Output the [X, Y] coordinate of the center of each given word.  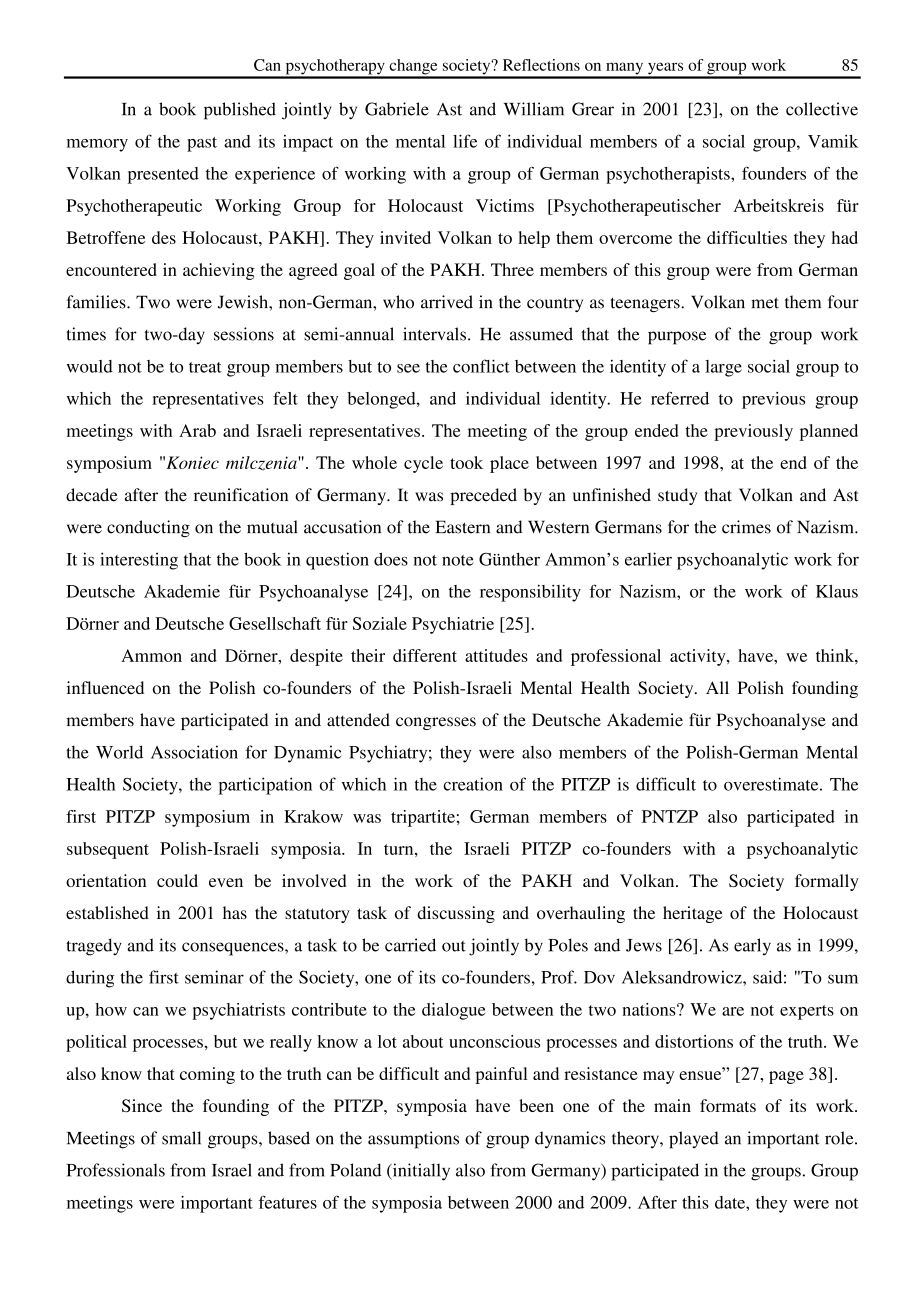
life [465, 141]
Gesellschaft [275, 623]
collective [822, 109]
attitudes [496, 655]
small [181, 1138]
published [240, 111]
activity [699, 657]
